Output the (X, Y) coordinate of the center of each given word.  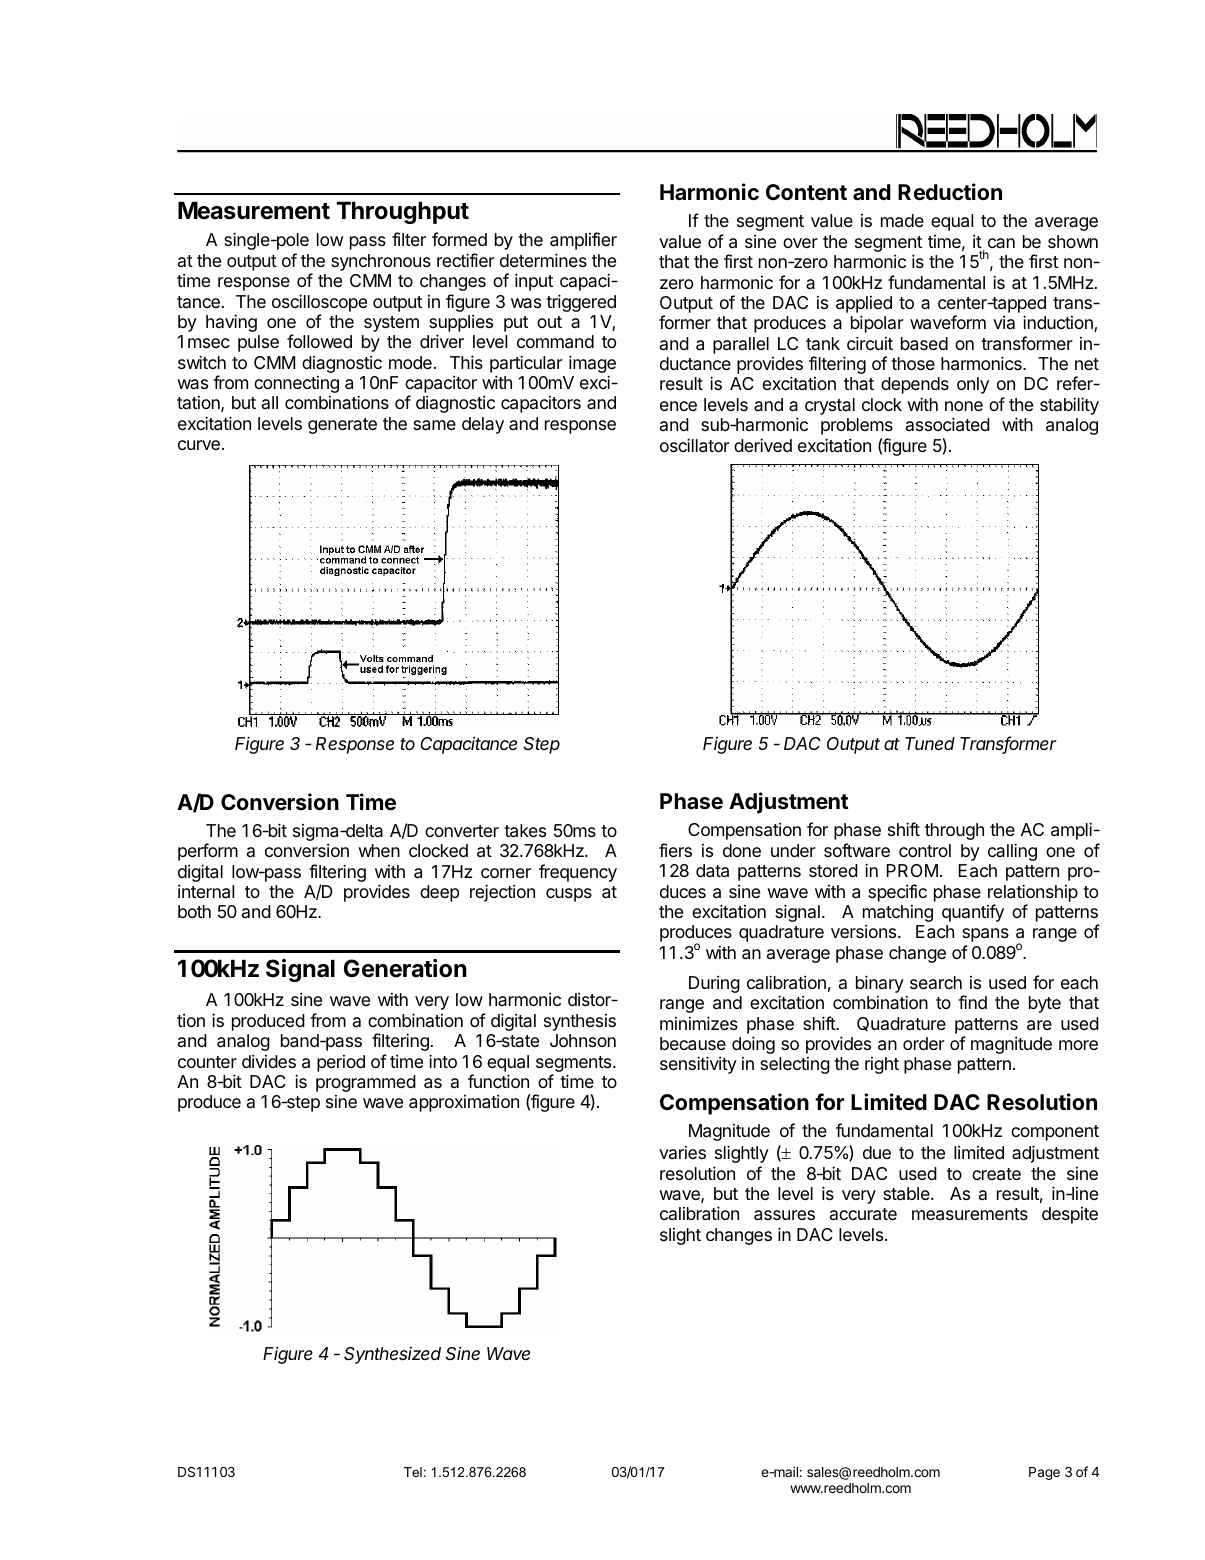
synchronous (381, 262)
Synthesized (392, 1355)
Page (1044, 1473)
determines (543, 260)
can (1001, 243)
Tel (413, 1472)
